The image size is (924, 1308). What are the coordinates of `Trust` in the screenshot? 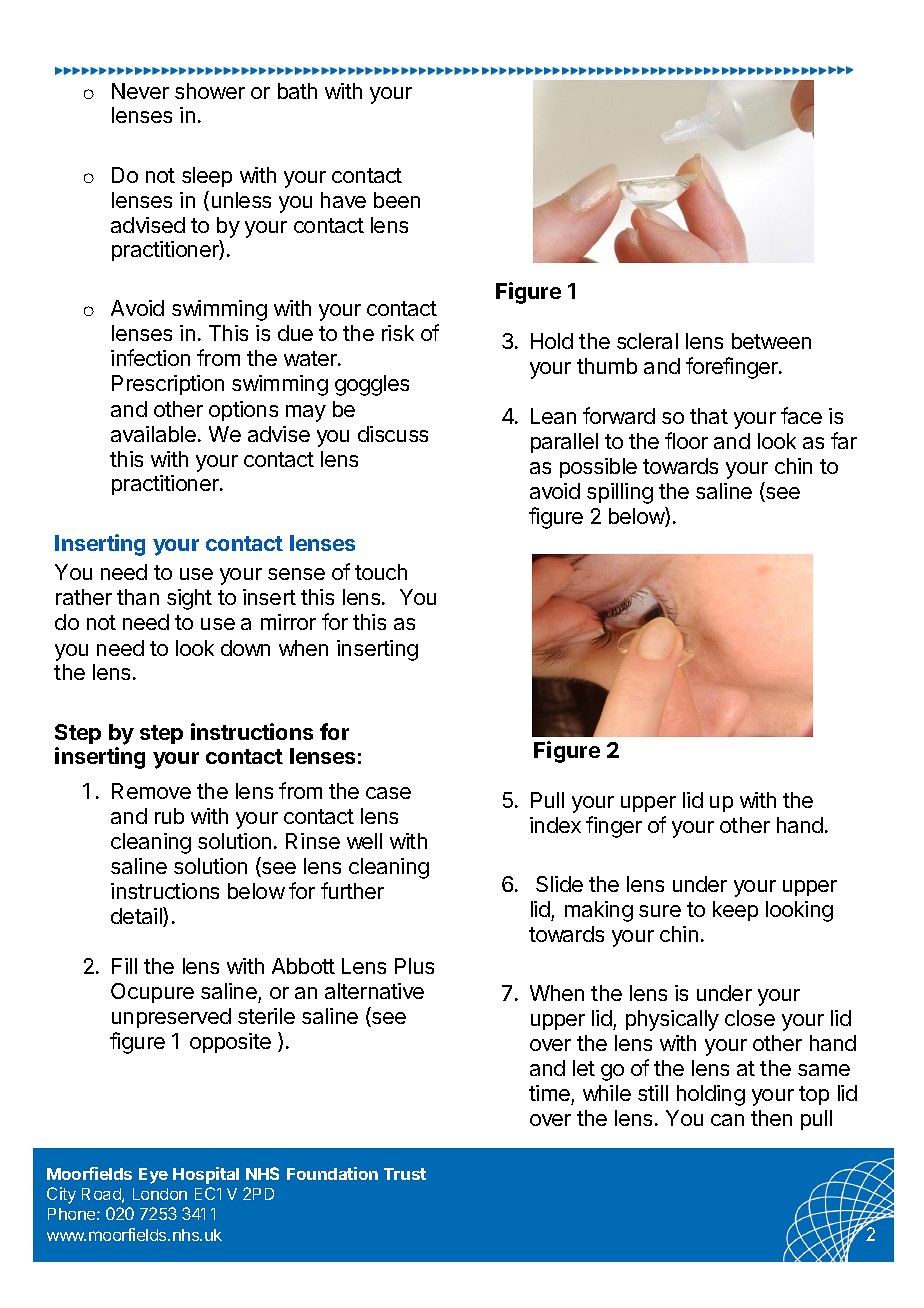 It's located at (405, 1174).
